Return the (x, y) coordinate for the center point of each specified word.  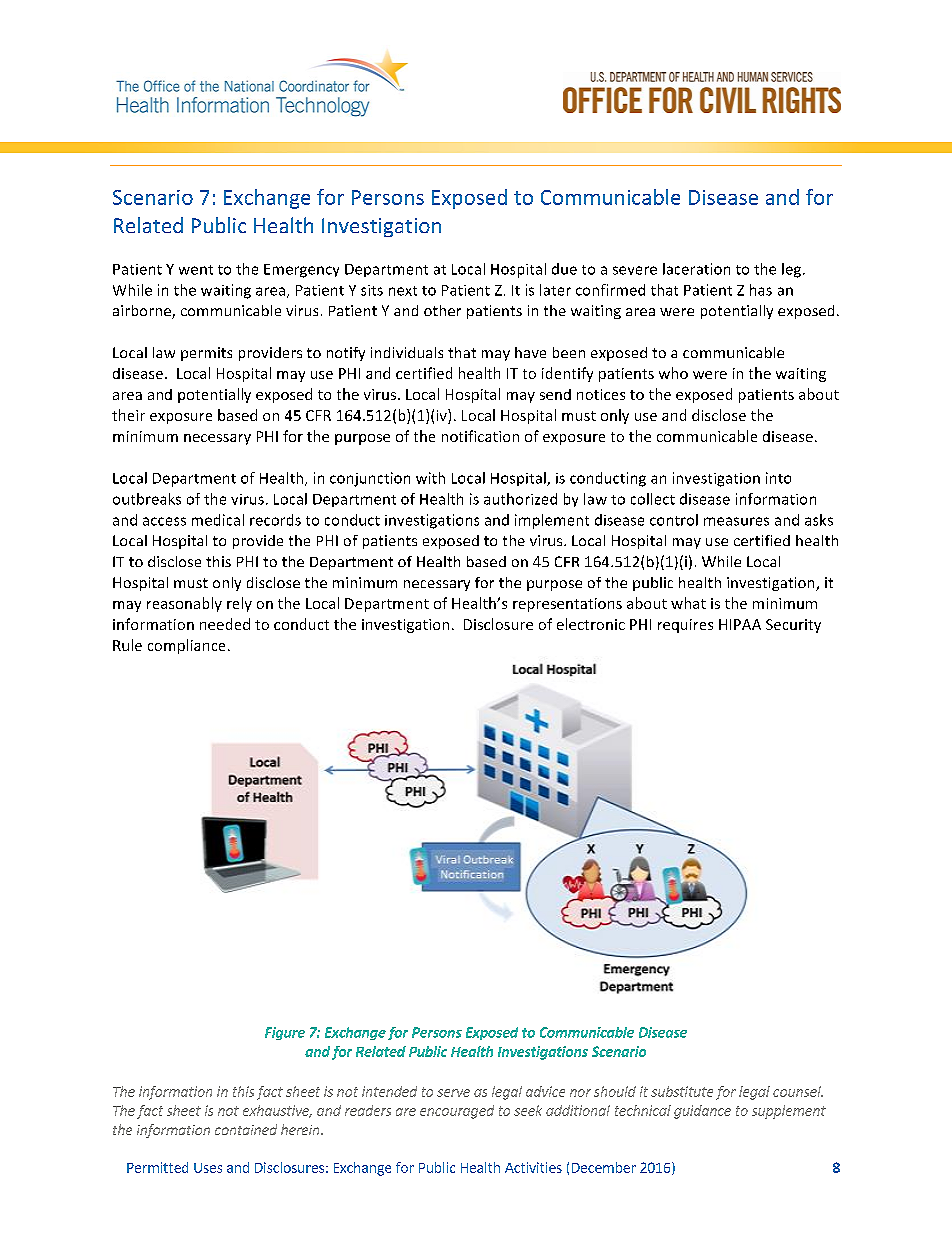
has (761, 290)
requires (685, 626)
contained (246, 1129)
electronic (591, 624)
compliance (186, 646)
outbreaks (147, 499)
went (196, 270)
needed (225, 624)
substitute (682, 1091)
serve (453, 1093)
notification (480, 436)
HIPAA (740, 624)
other (442, 310)
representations (567, 605)
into (778, 478)
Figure (285, 1033)
